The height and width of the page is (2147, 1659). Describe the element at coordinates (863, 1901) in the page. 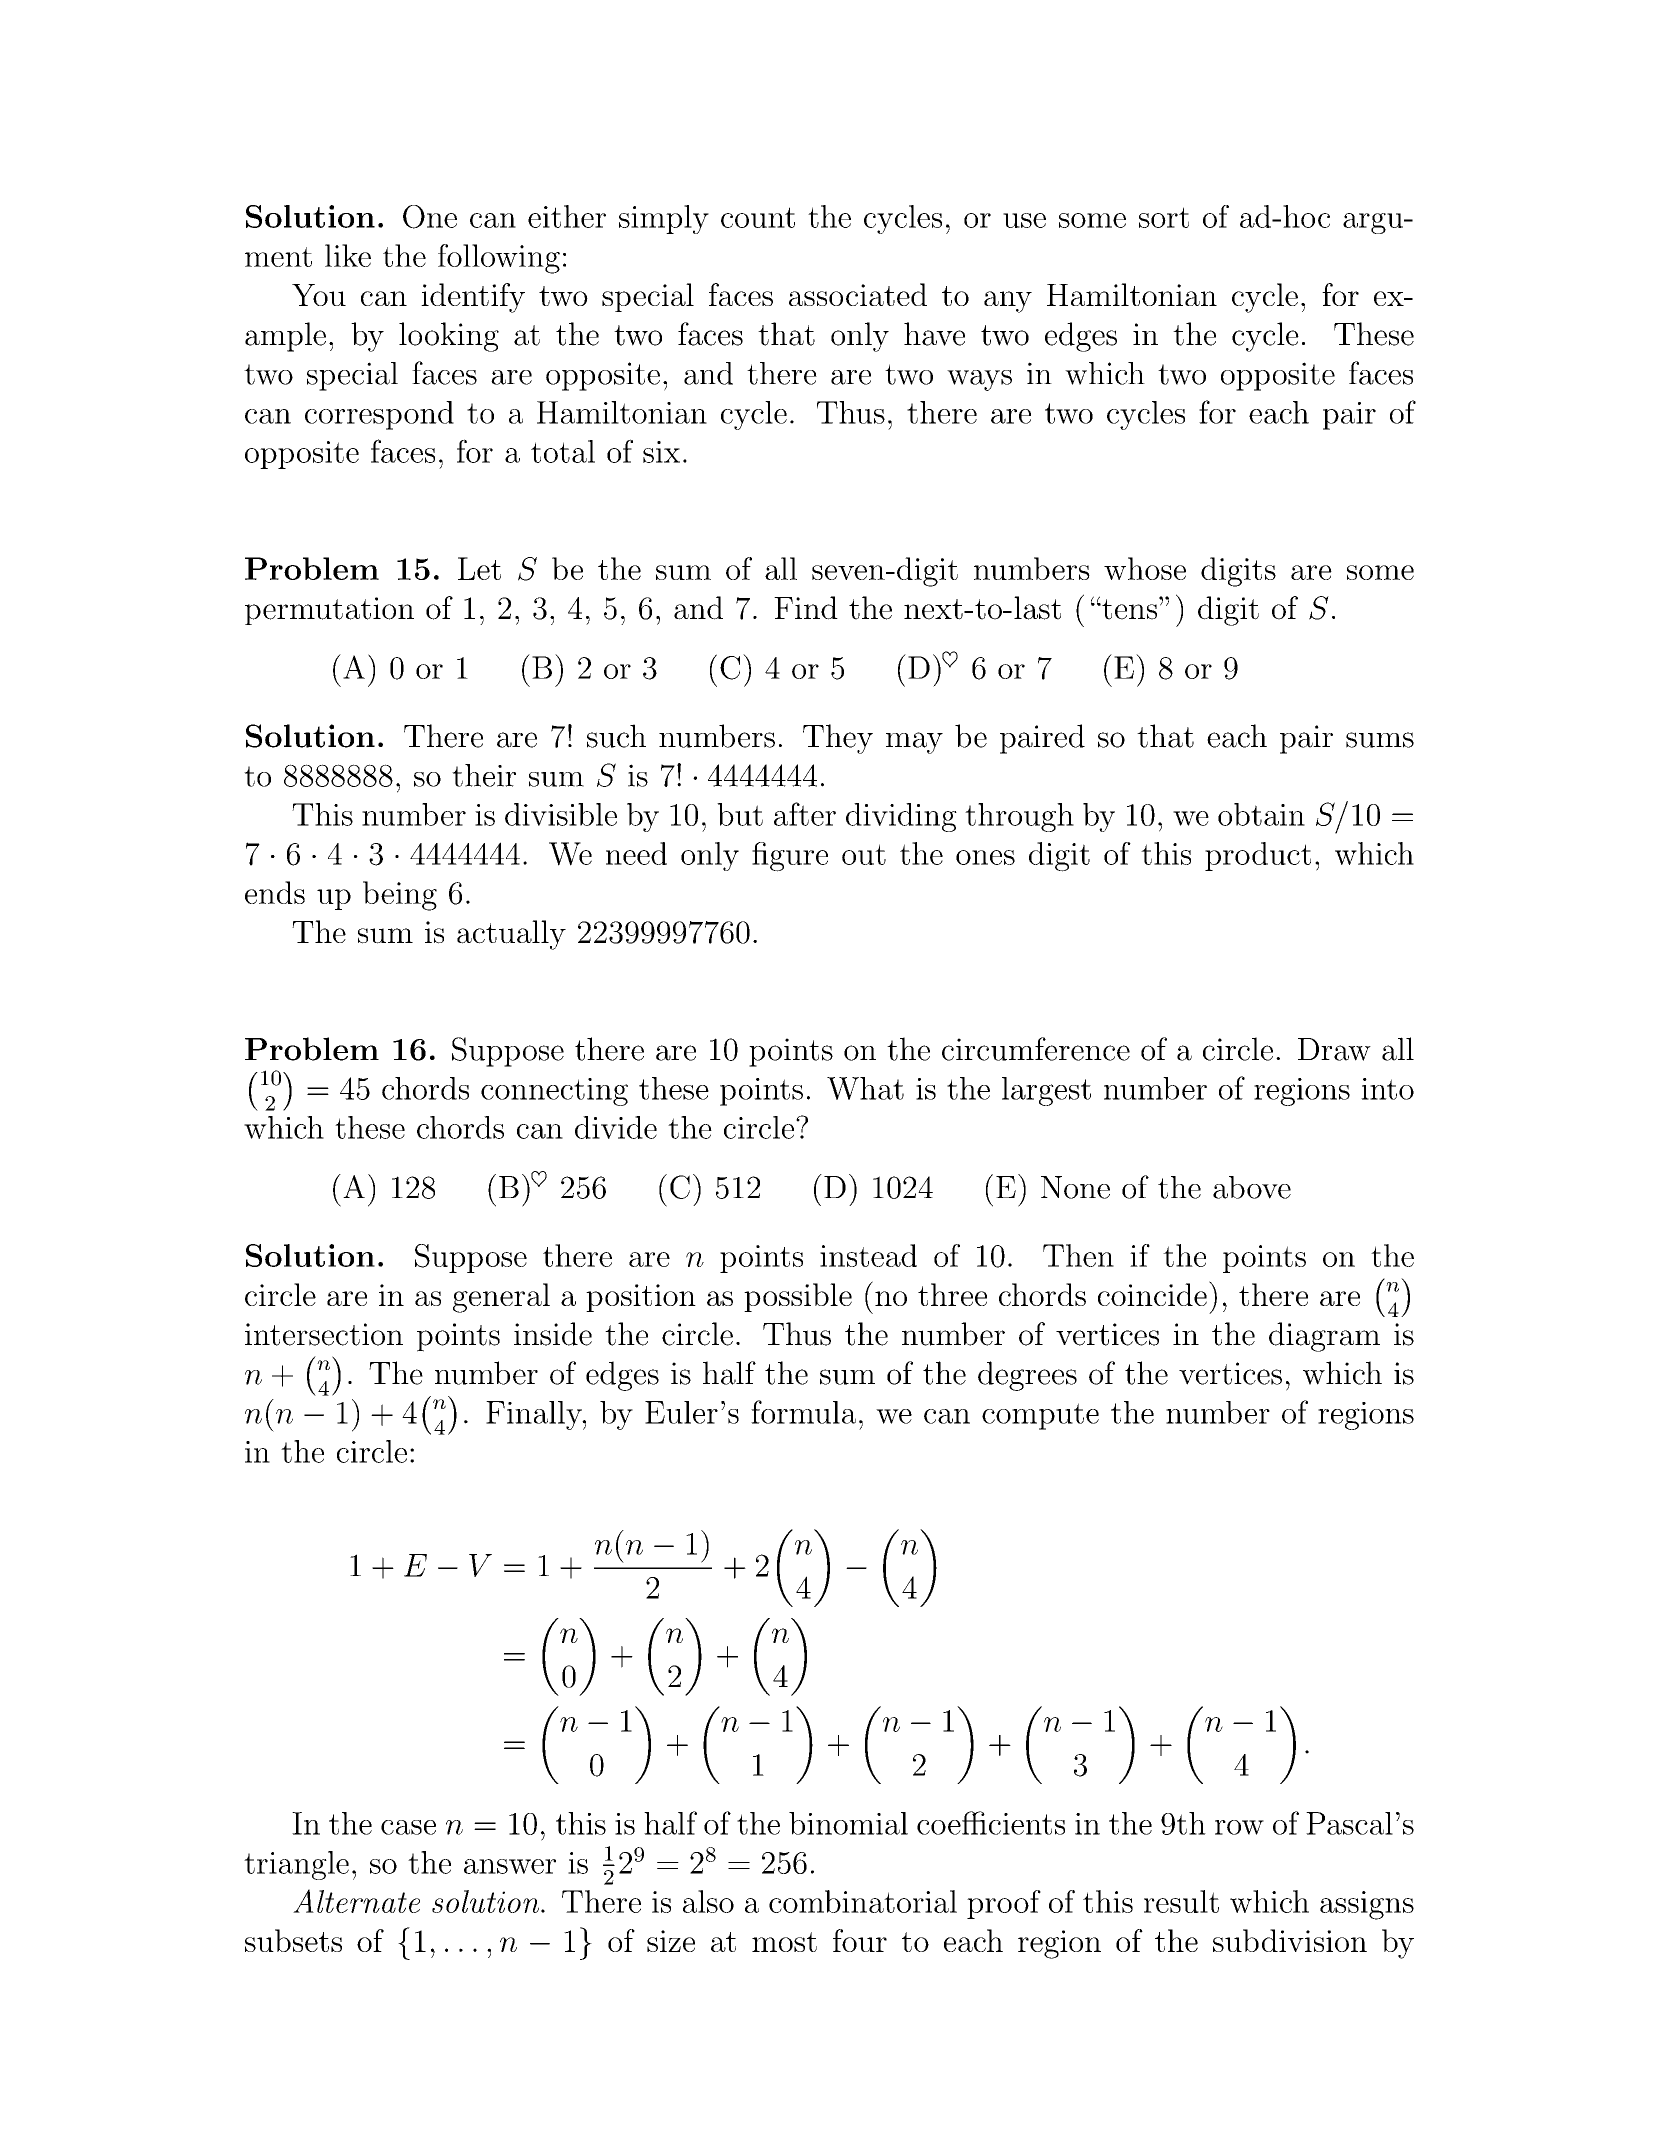

I see `combinatorial` at that location.
